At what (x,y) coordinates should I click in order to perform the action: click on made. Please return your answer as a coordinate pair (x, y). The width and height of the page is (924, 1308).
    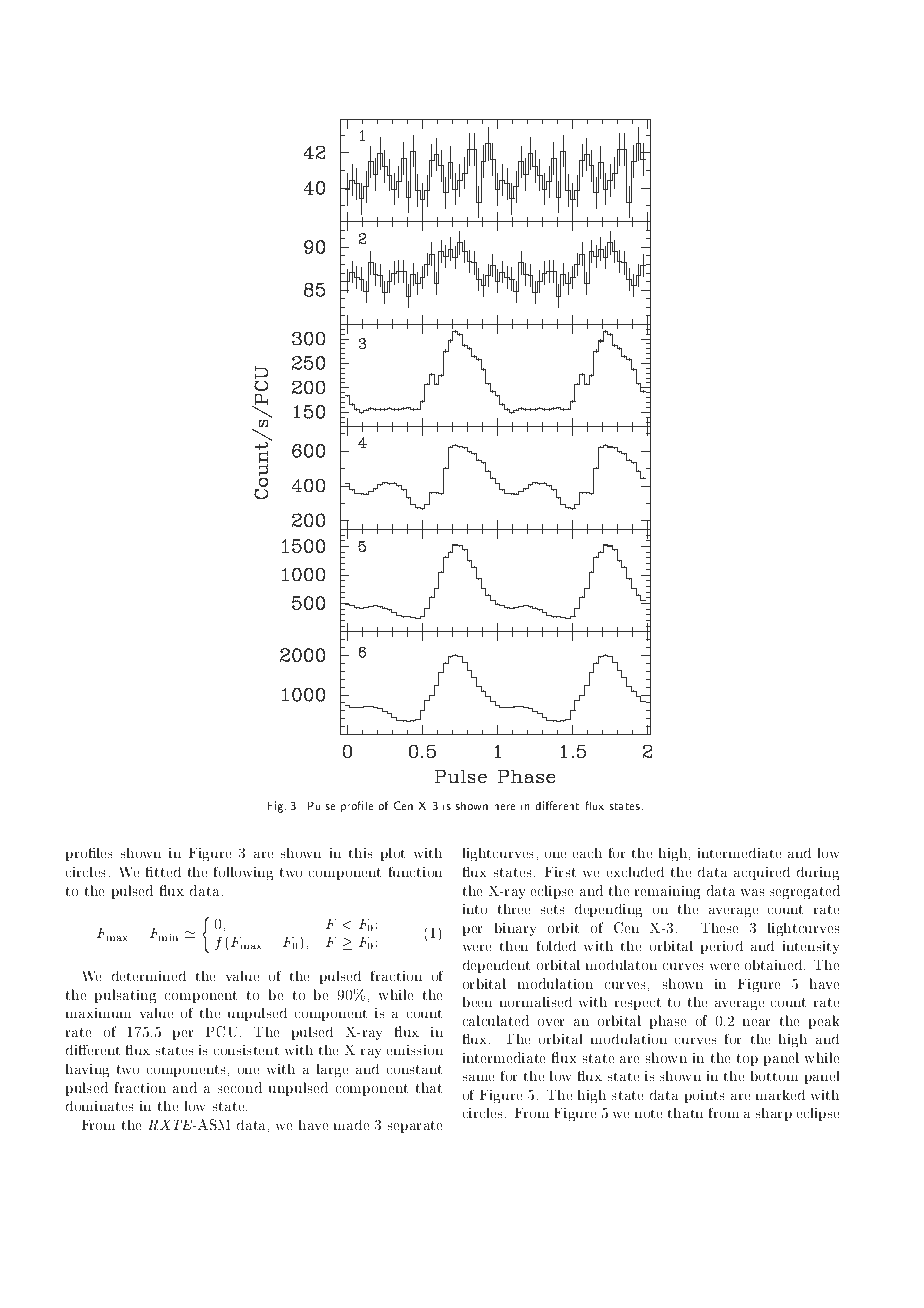
    Looking at the image, I should click on (351, 1124).
